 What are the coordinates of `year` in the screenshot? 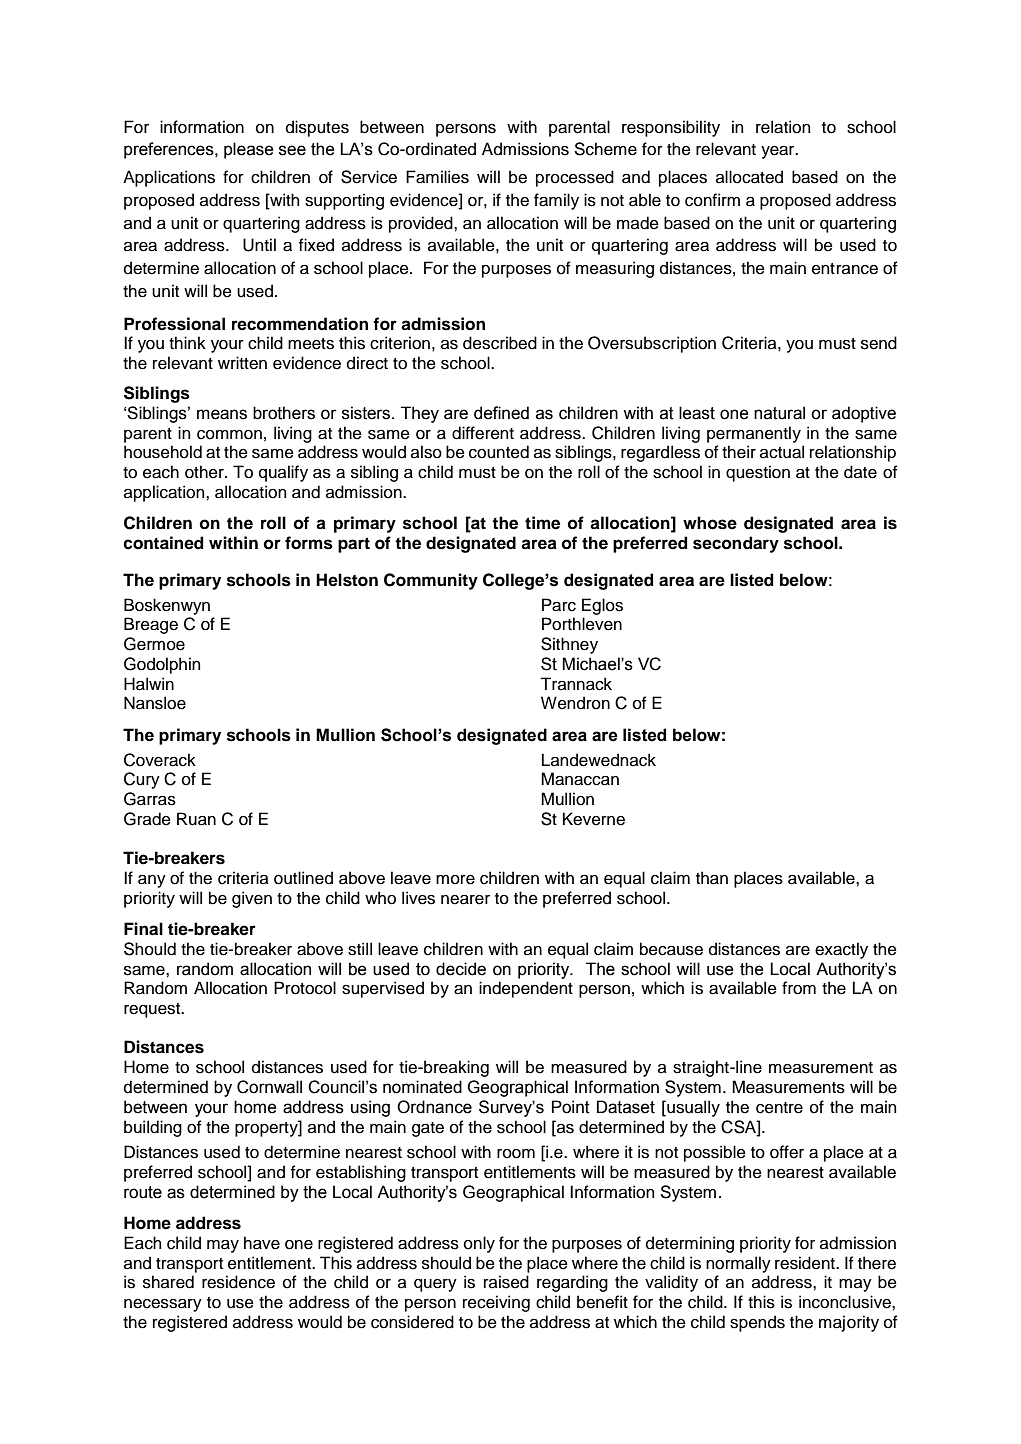 It's located at (779, 152).
